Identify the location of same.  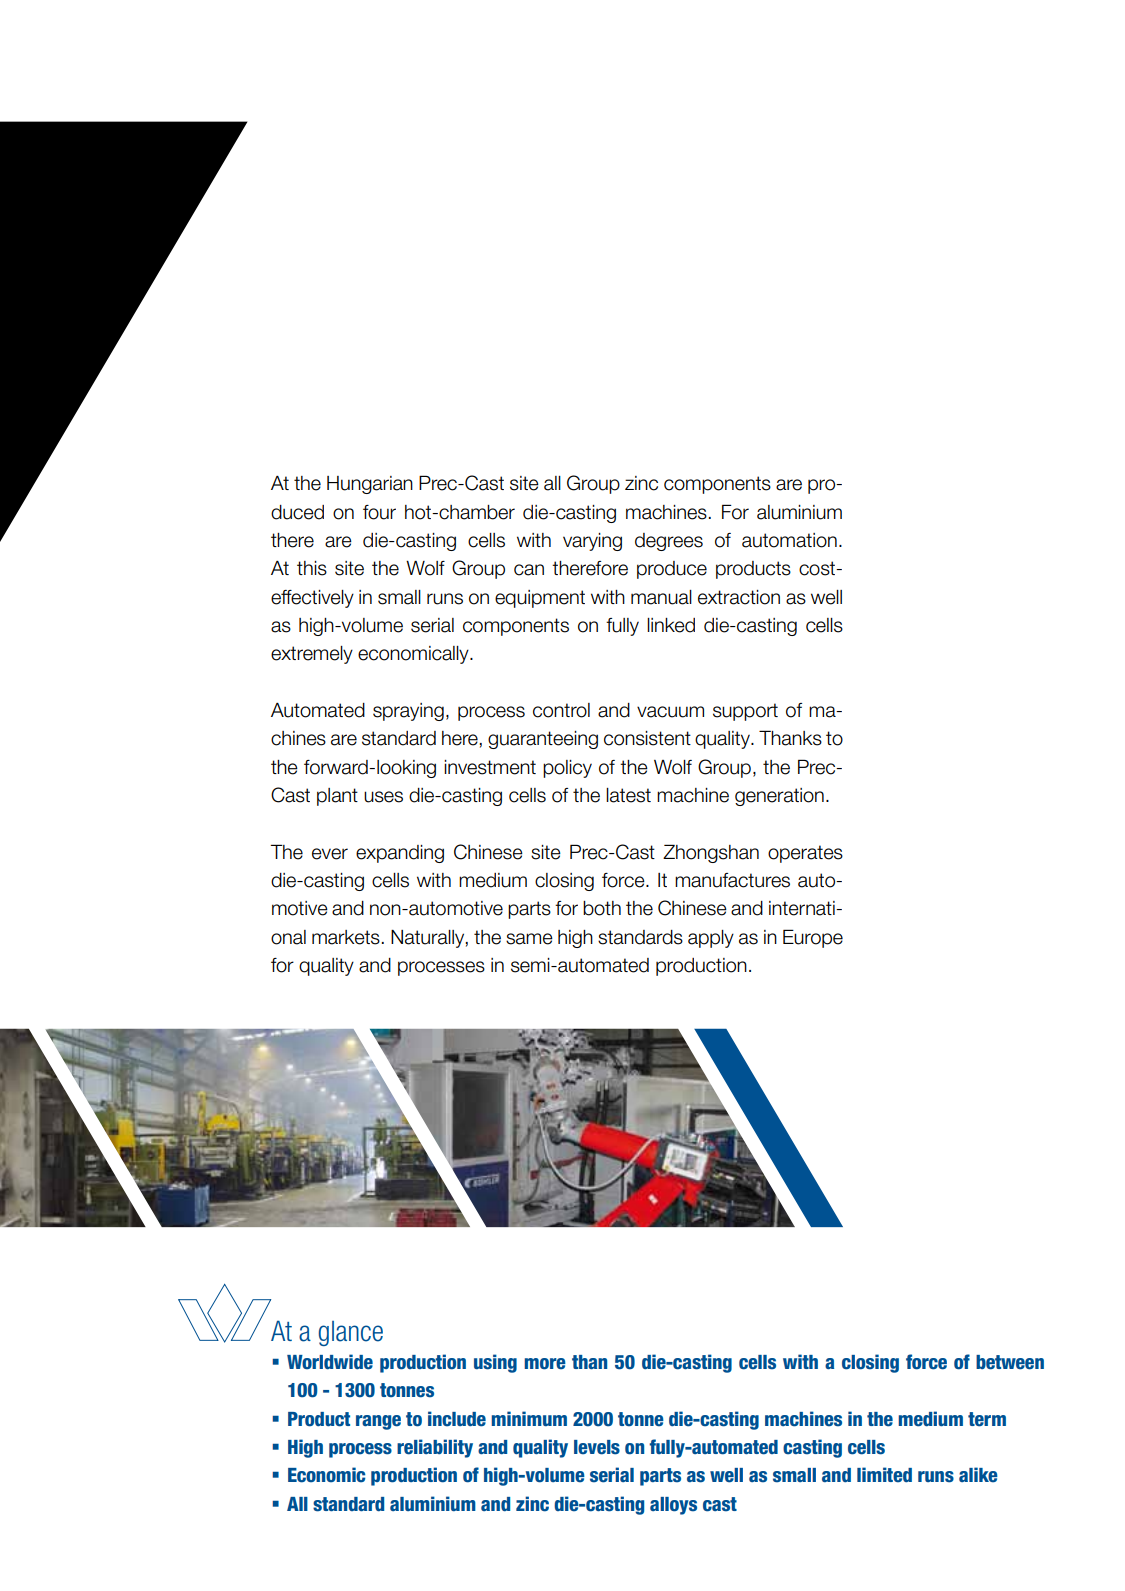
(529, 939).
